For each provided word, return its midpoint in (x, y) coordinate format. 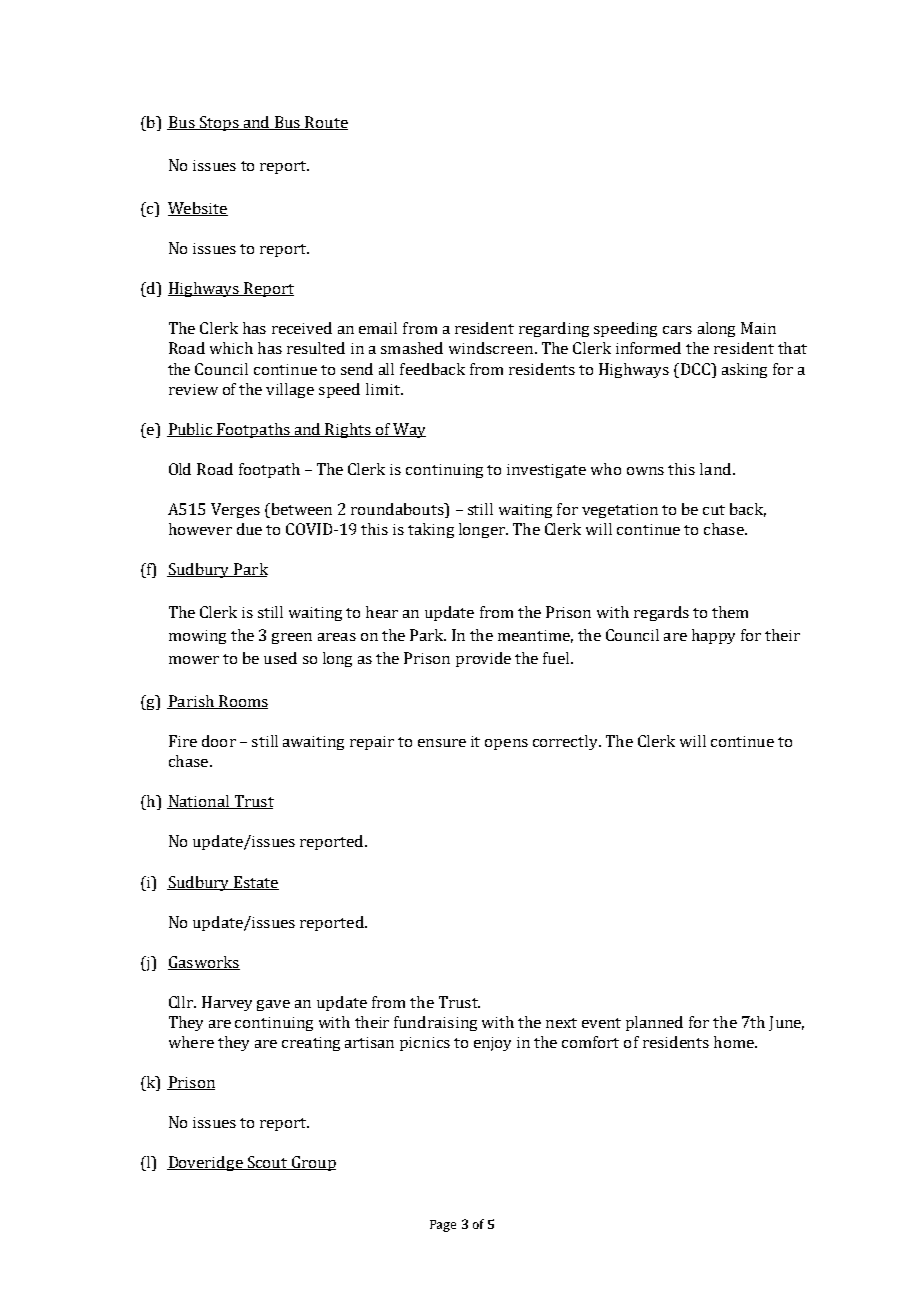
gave (273, 1005)
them (730, 612)
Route (325, 123)
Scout (267, 1163)
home (735, 1042)
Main (758, 328)
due (249, 529)
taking (431, 530)
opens (506, 744)
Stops (219, 123)
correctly (567, 742)
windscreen (491, 348)
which (231, 348)
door (219, 741)
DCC (696, 369)
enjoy (492, 1044)
